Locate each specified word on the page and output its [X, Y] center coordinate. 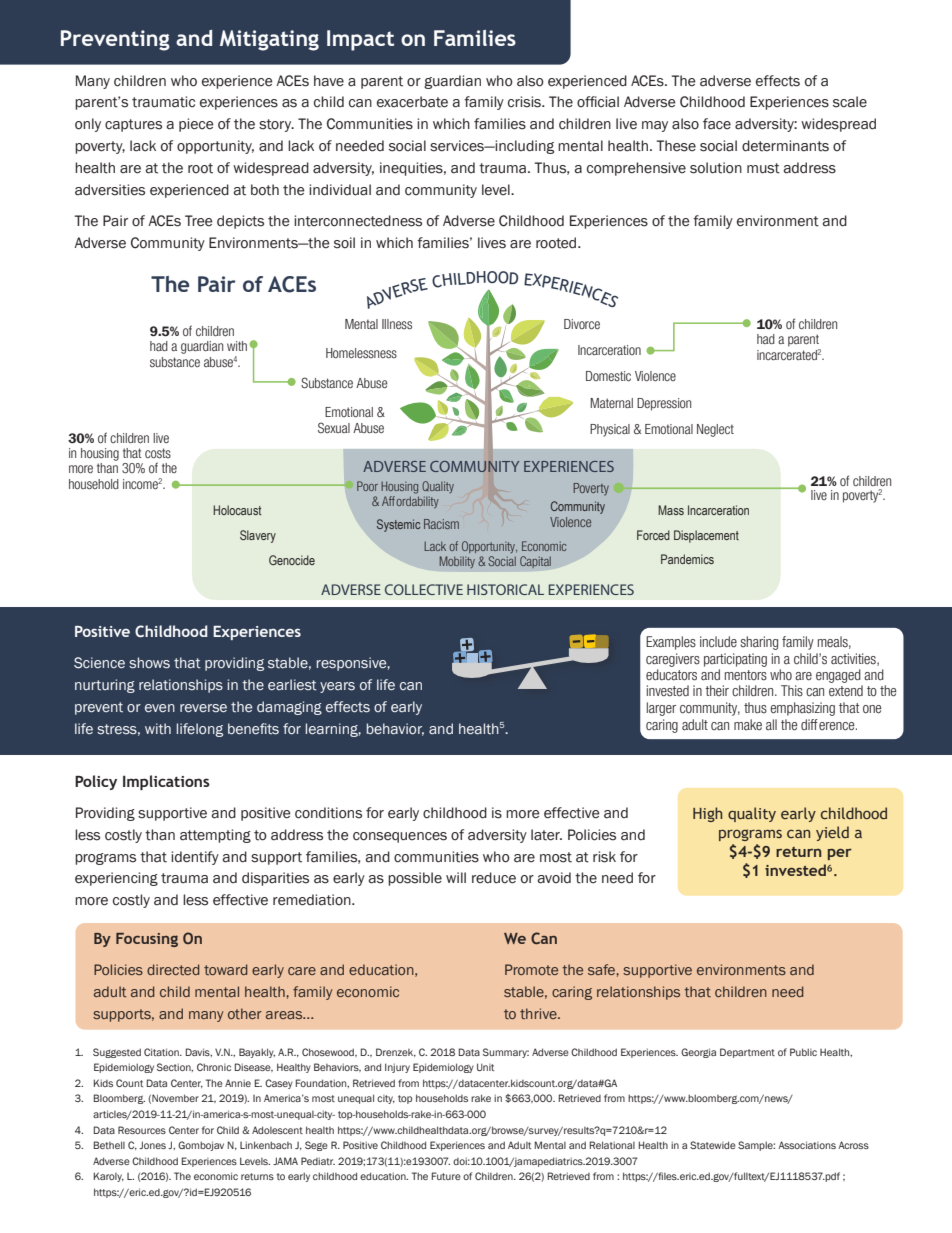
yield [832, 833]
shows [149, 663]
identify [195, 858]
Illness [397, 324]
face [717, 124]
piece [196, 125]
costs [158, 453]
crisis [526, 102]
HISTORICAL [505, 589]
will [456, 877]
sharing [759, 643]
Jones [152, 1145]
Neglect [715, 430]
